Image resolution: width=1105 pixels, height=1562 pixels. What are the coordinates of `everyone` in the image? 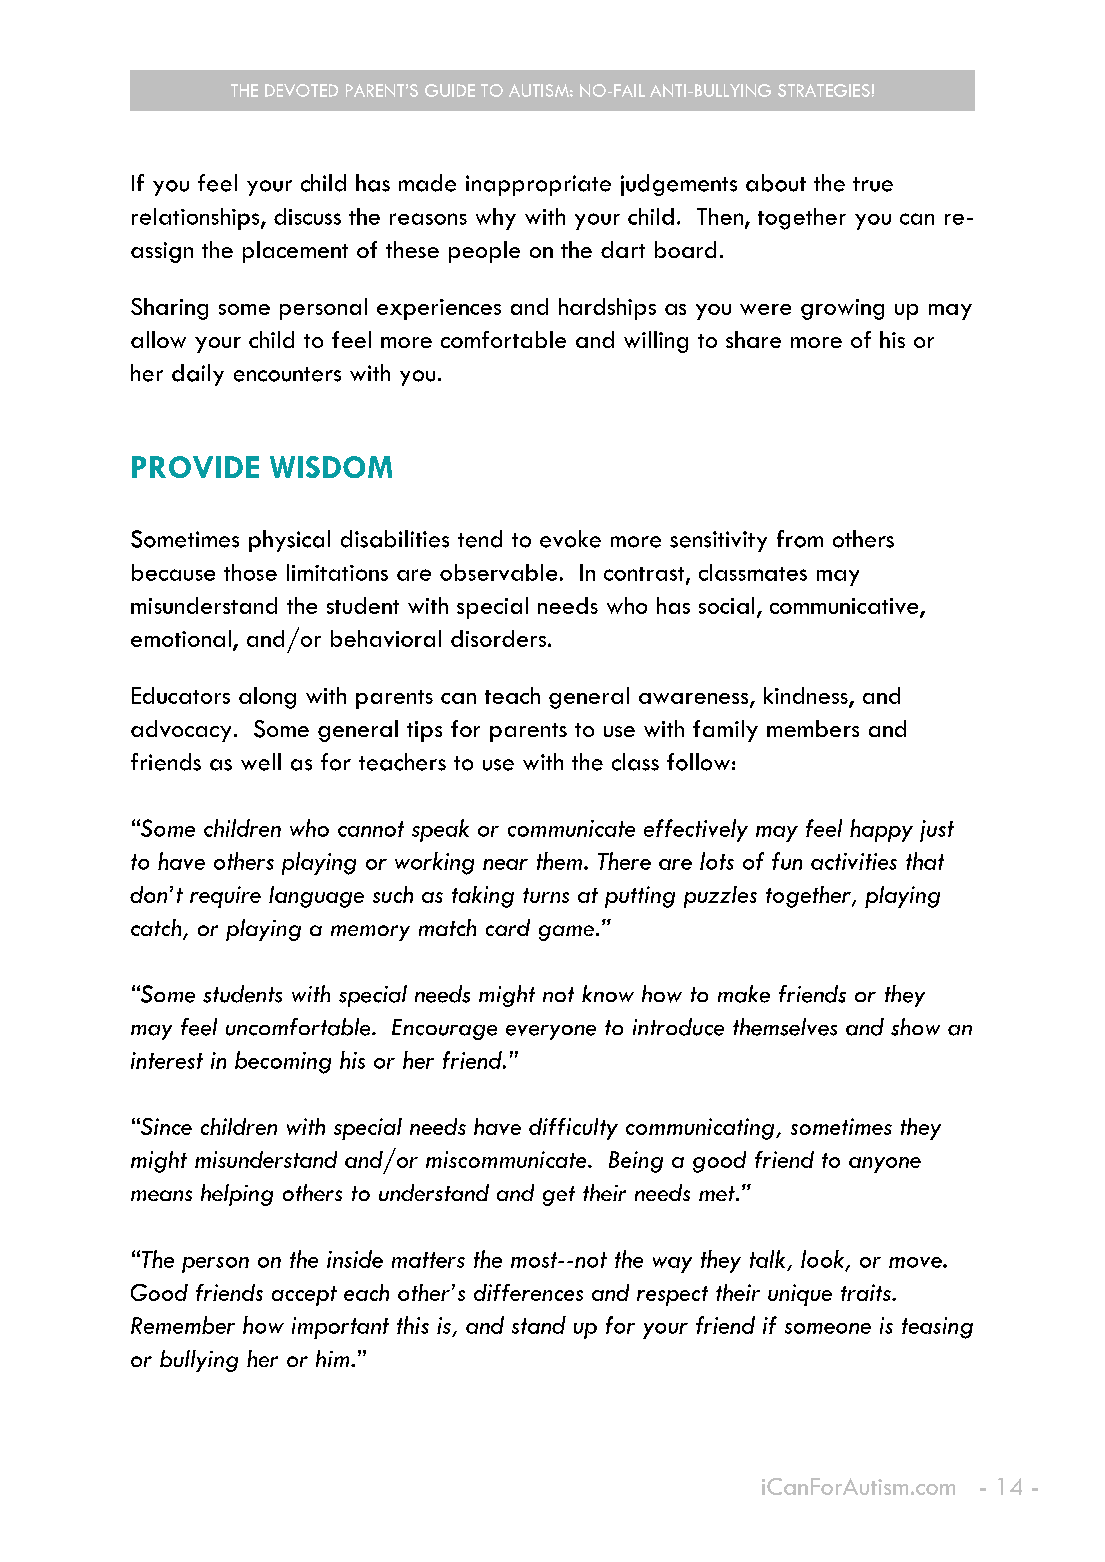 It's located at (551, 1032).
